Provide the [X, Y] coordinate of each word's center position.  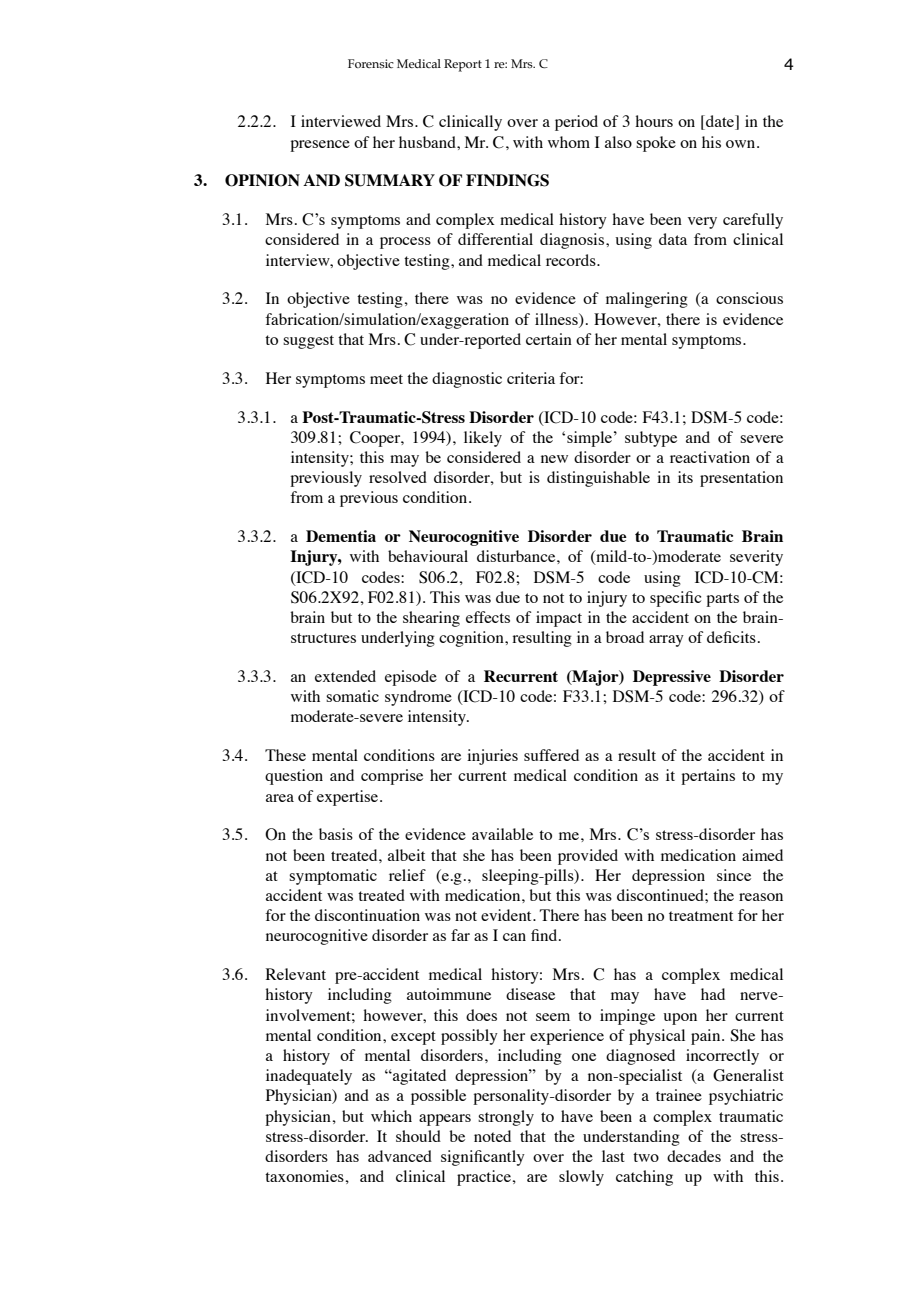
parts [722, 600]
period [576, 123]
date [720, 122]
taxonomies [305, 1176]
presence [320, 146]
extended [345, 676]
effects [488, 617]
